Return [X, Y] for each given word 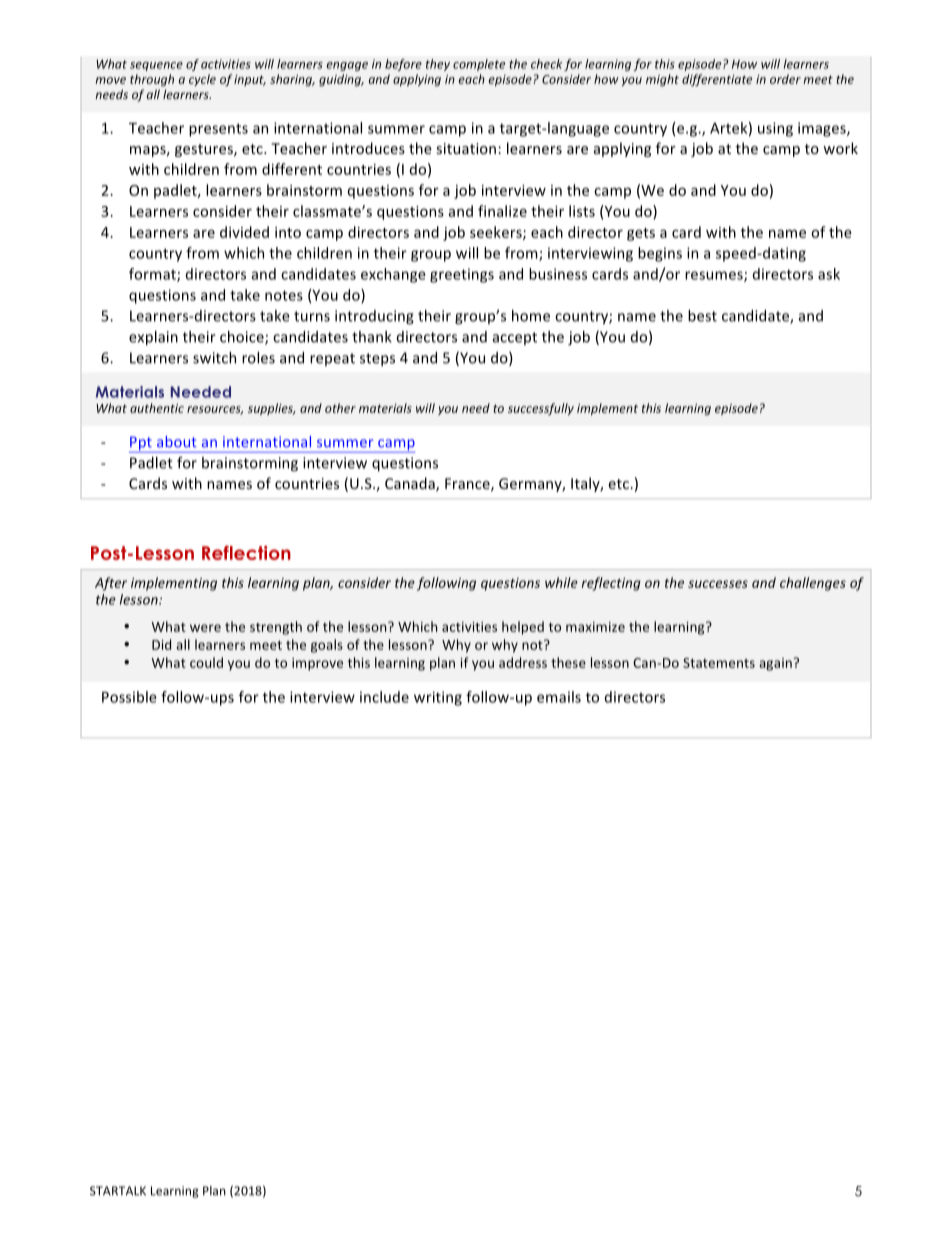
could [206, 662]
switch [214, 358]
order [785, 79]
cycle [202, 80]
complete [479, 65]
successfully [541, 409]
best [702, 316]
